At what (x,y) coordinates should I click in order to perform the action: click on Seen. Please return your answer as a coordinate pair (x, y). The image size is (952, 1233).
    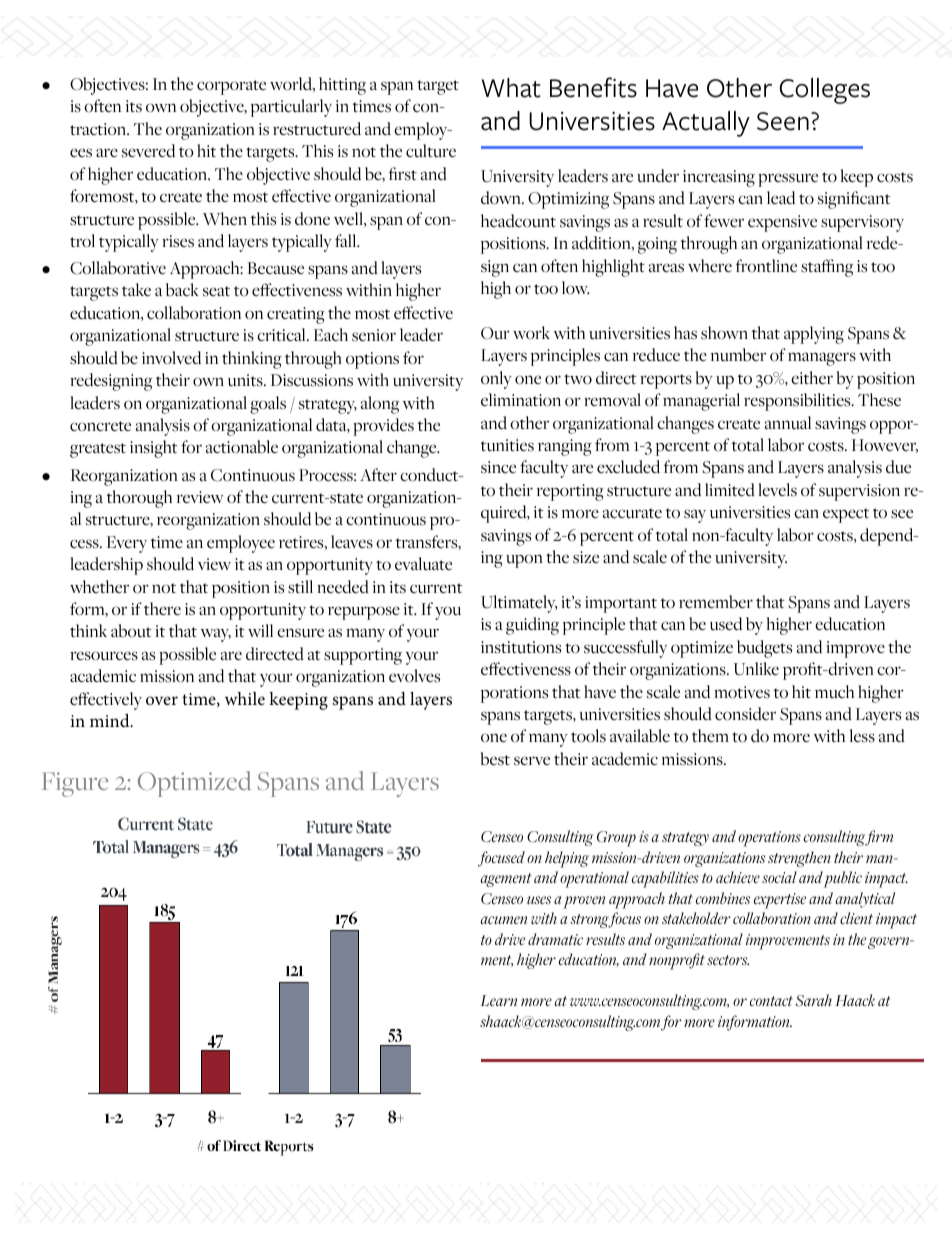
    Looking at the image, I should click on (783, 121).
